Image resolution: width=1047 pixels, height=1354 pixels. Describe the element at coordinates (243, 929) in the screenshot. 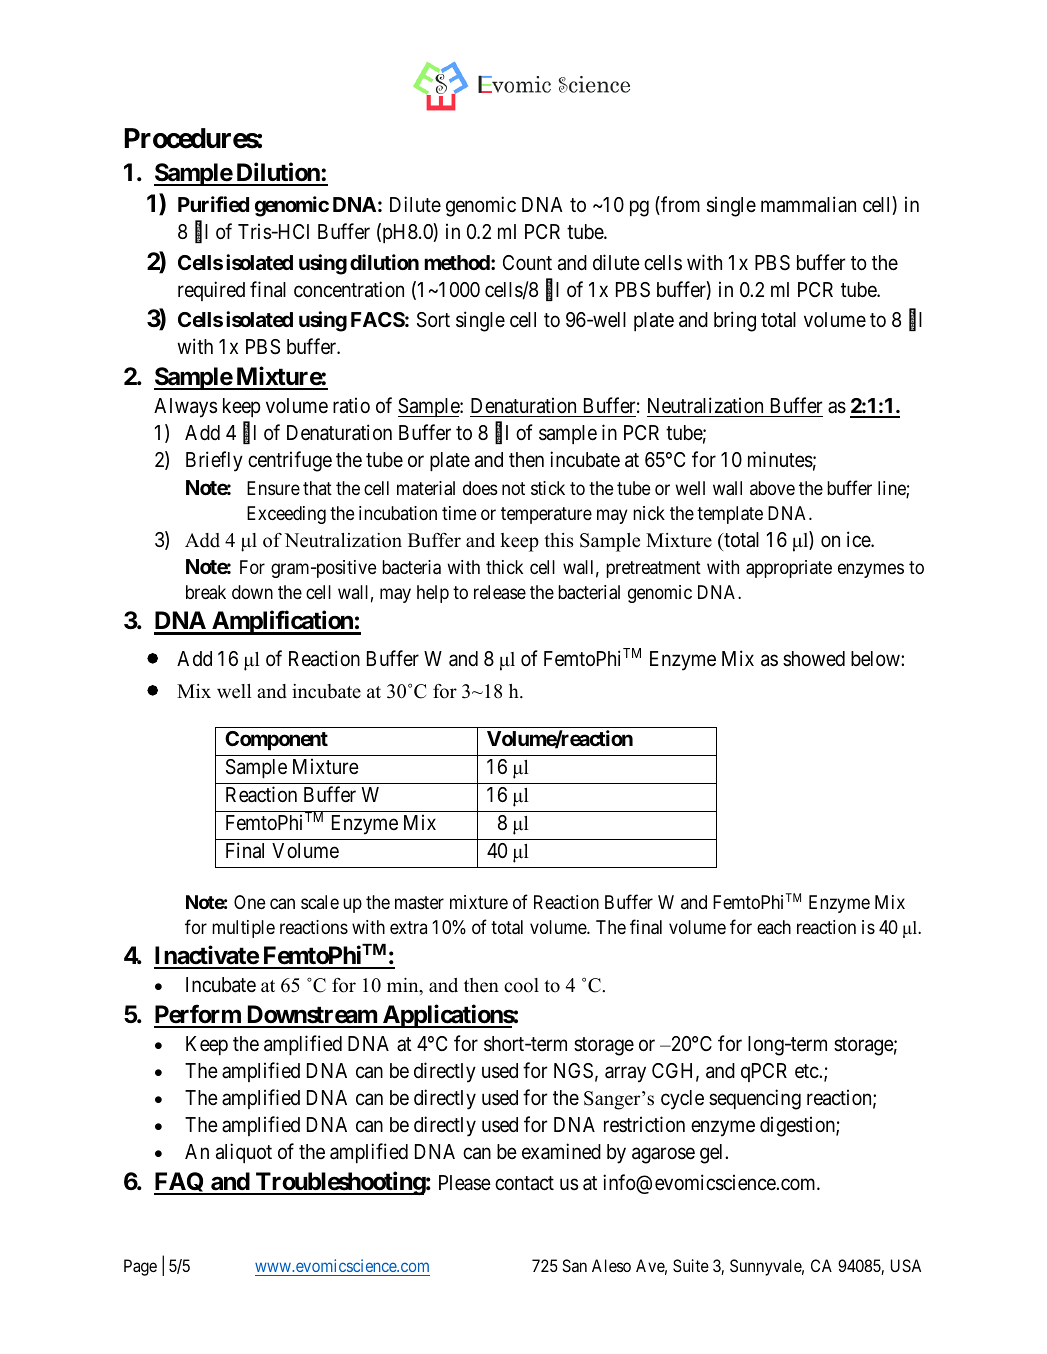

I see `multiple` at that location.
